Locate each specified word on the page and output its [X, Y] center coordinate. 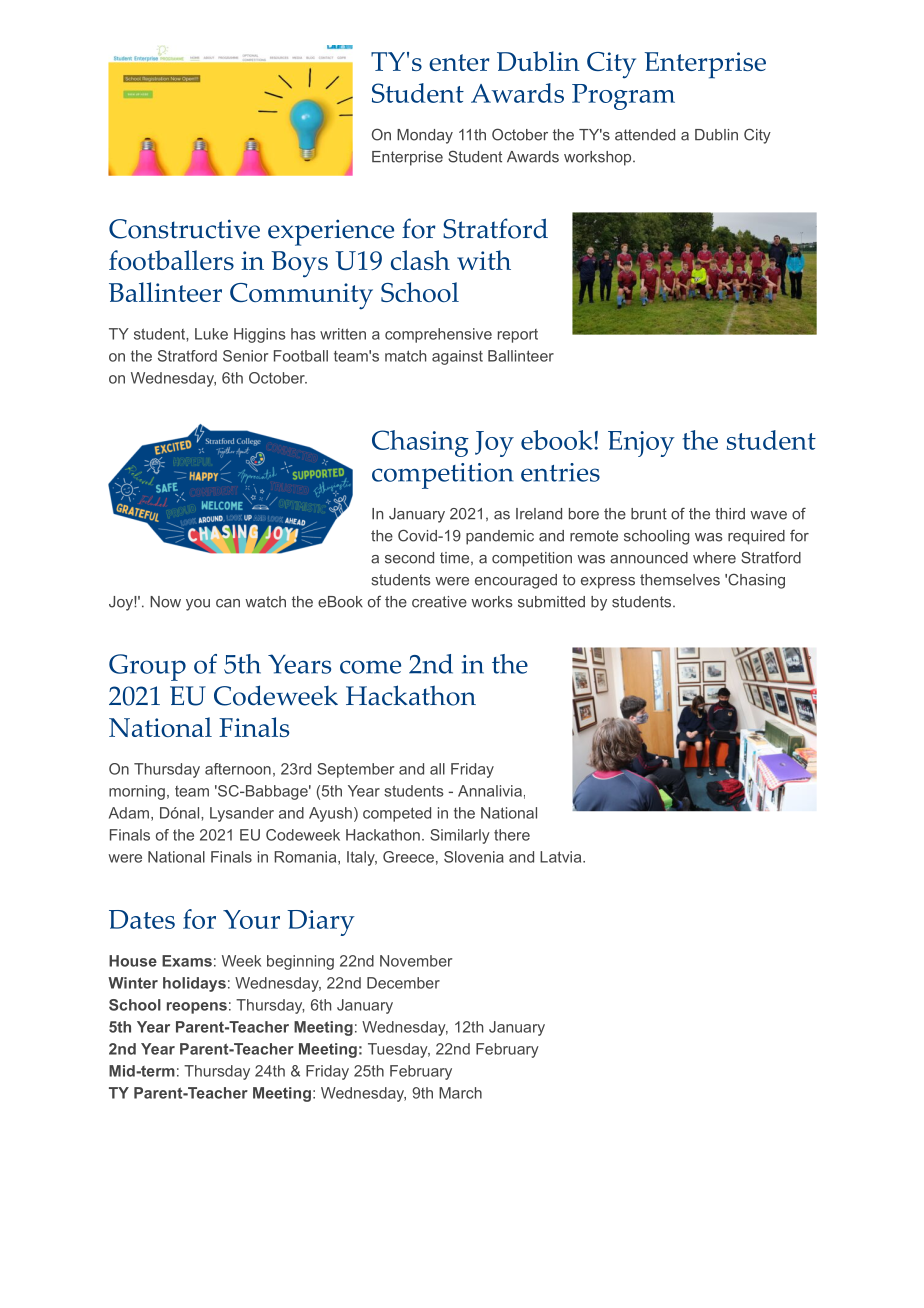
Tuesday [399, 1050]
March [460, 1093]
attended [645, 135]
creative [439, 602]
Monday [425, 136]
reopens [197, 1008]
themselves [680, 580]
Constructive [184, 229]
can [228, 603]
